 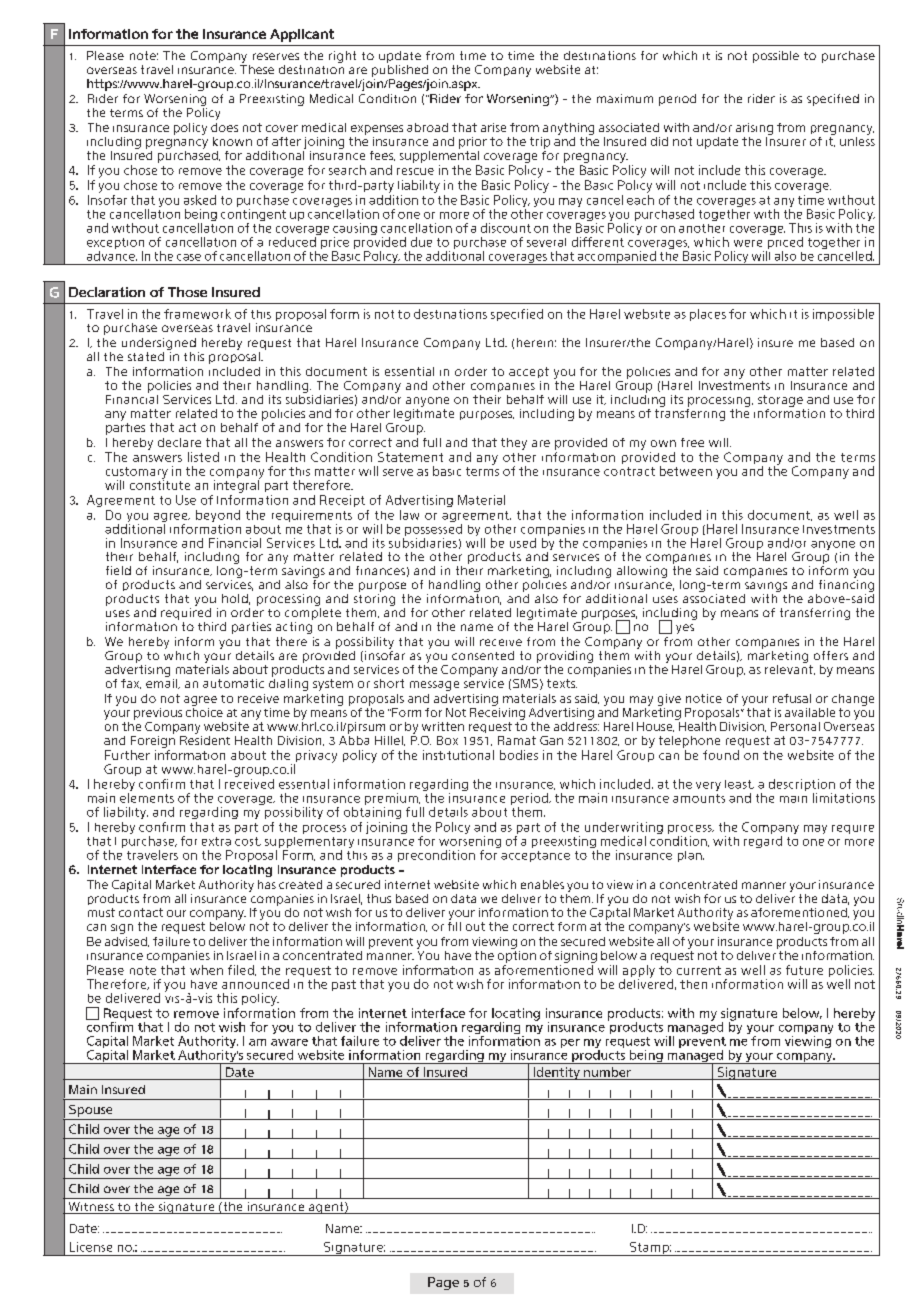 What do you see at coordinates (257, 69) in the document?
I see `These` at bounding box center [257, 69].
